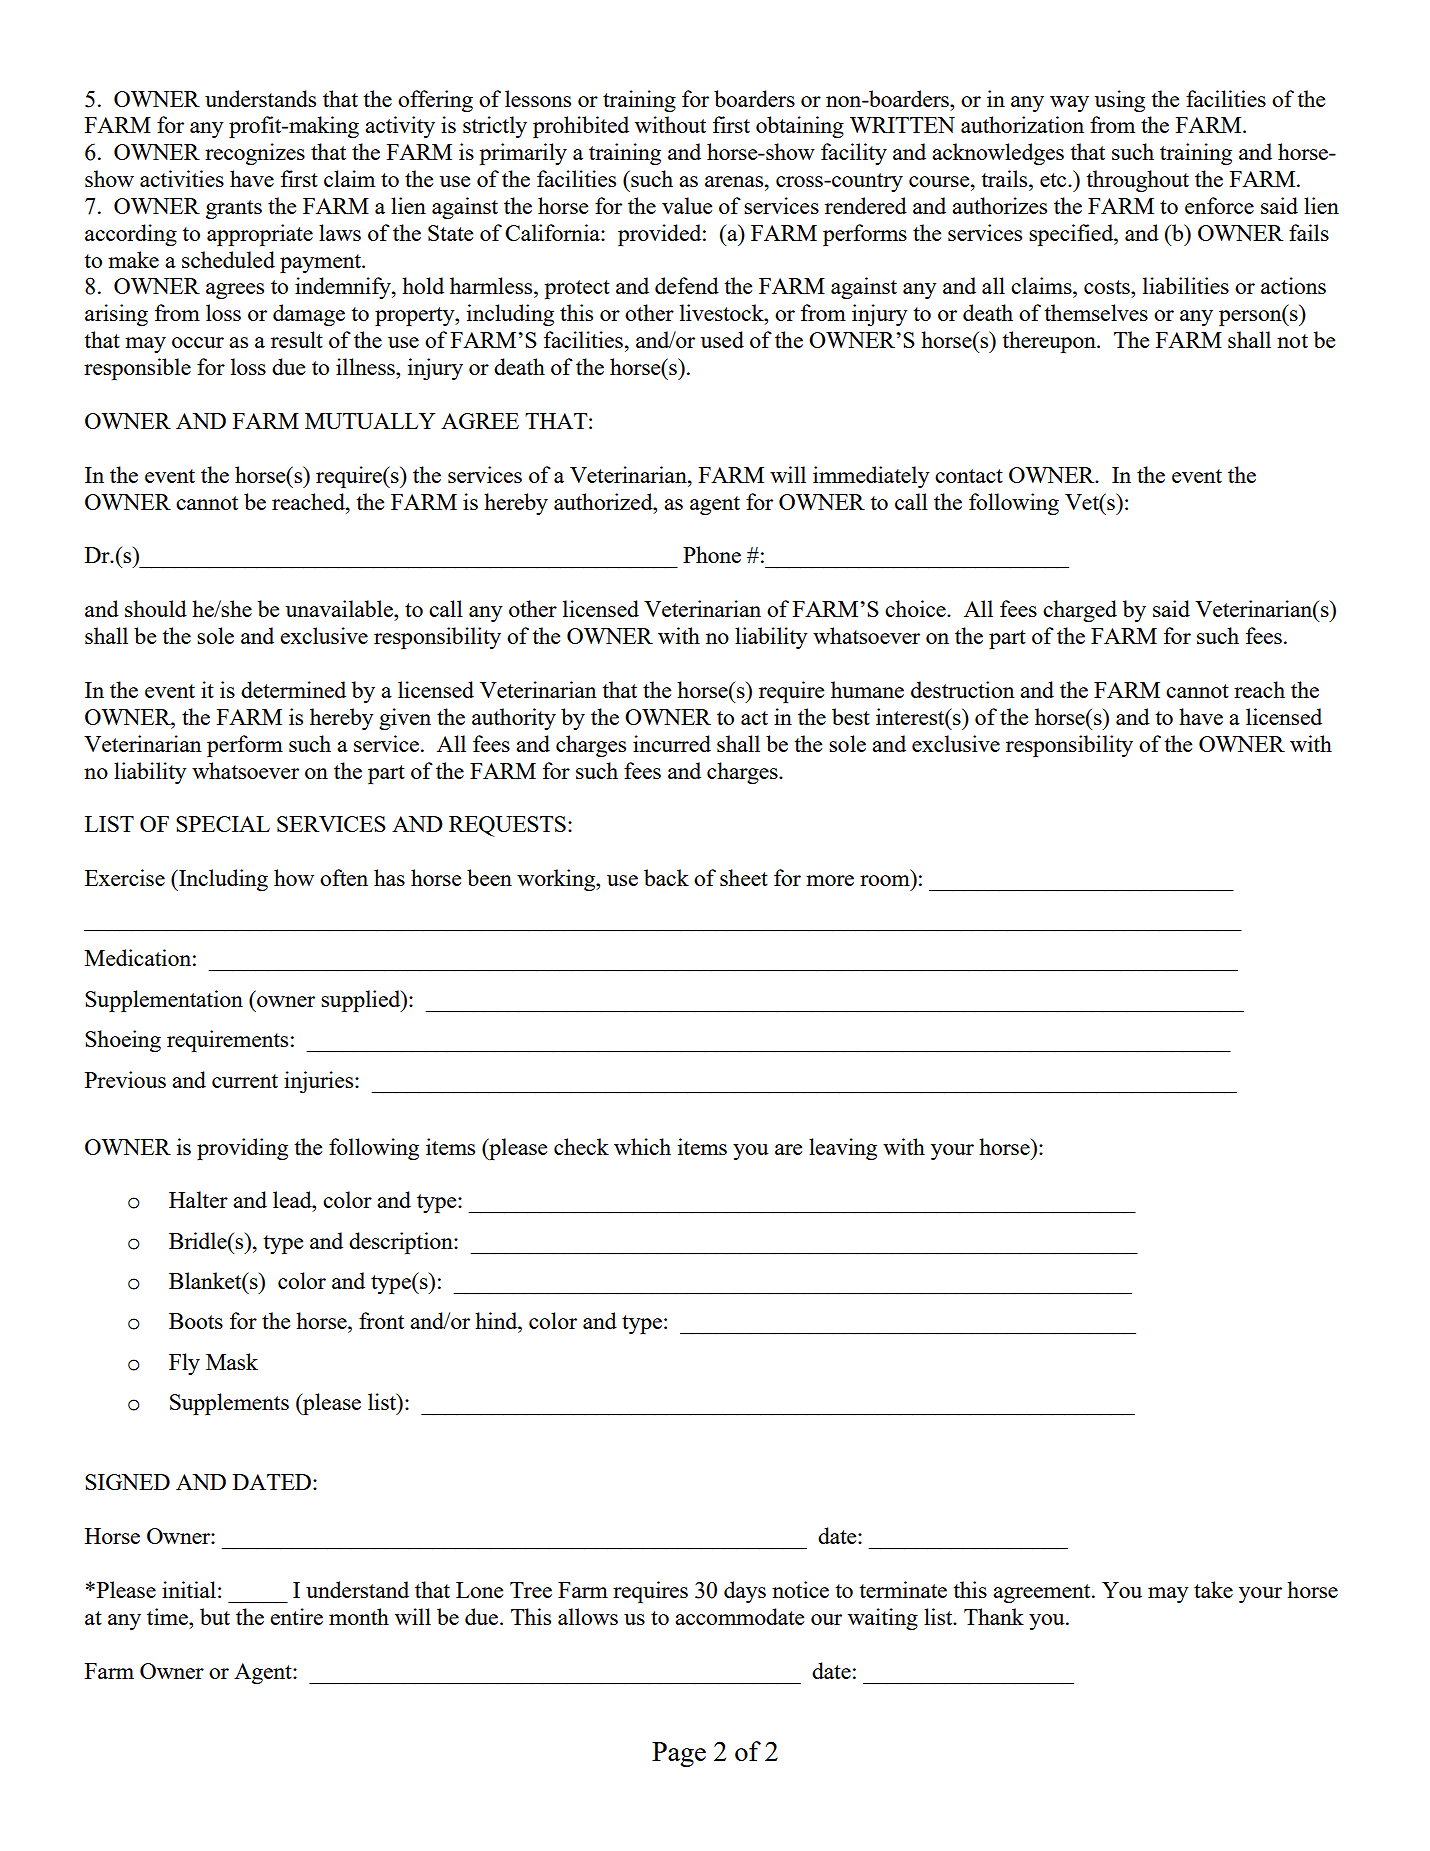 The image size is (1430, 1851). What do you see at coordinates (642, 1146) in the screenshot?
I see `which` at bounding box center [642, 1146].
